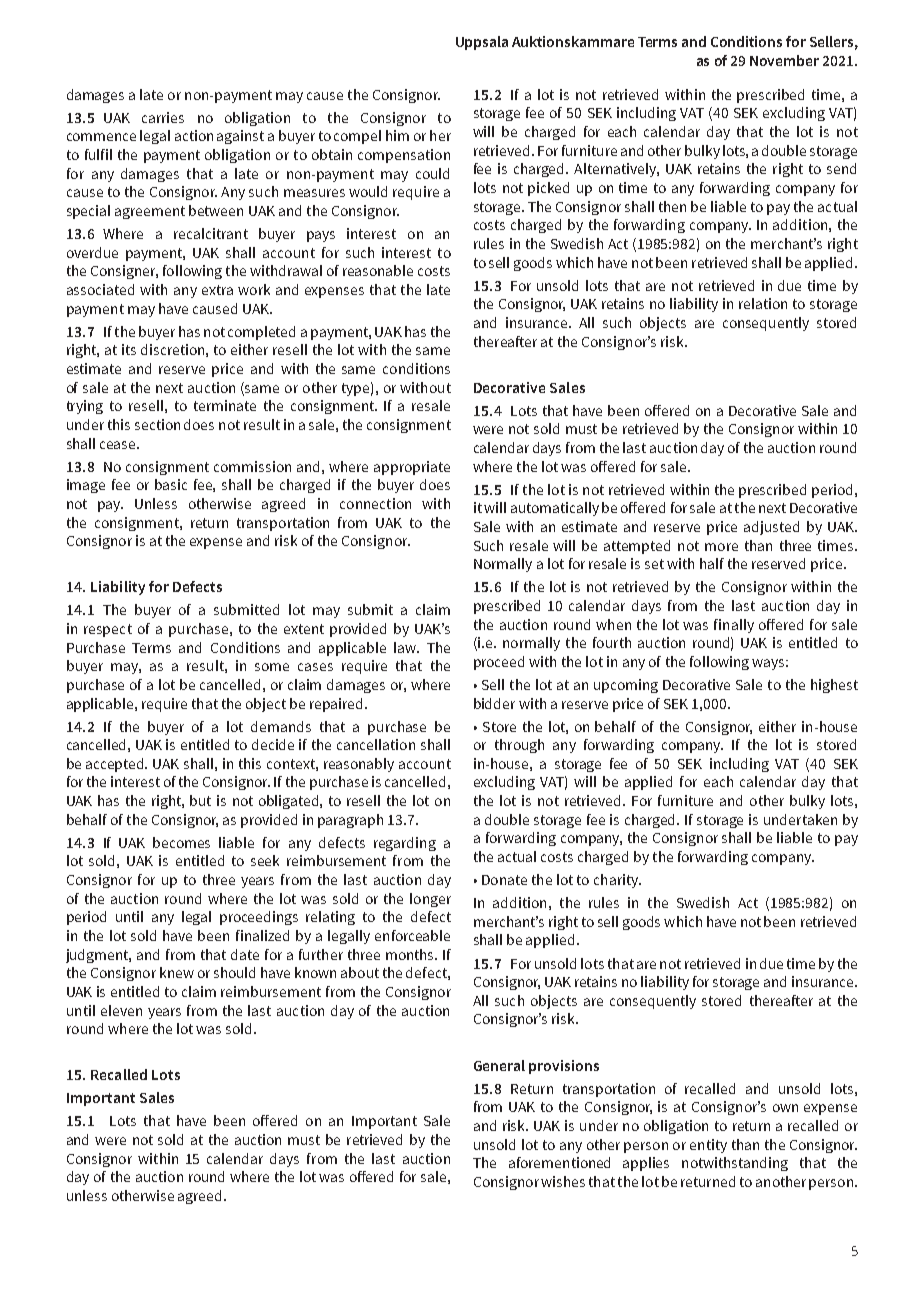 The width and height of the screenshot is (924, 1308). Describe the element at coordinates (617, 881) in the screenshot. I see `charity` at that location.
